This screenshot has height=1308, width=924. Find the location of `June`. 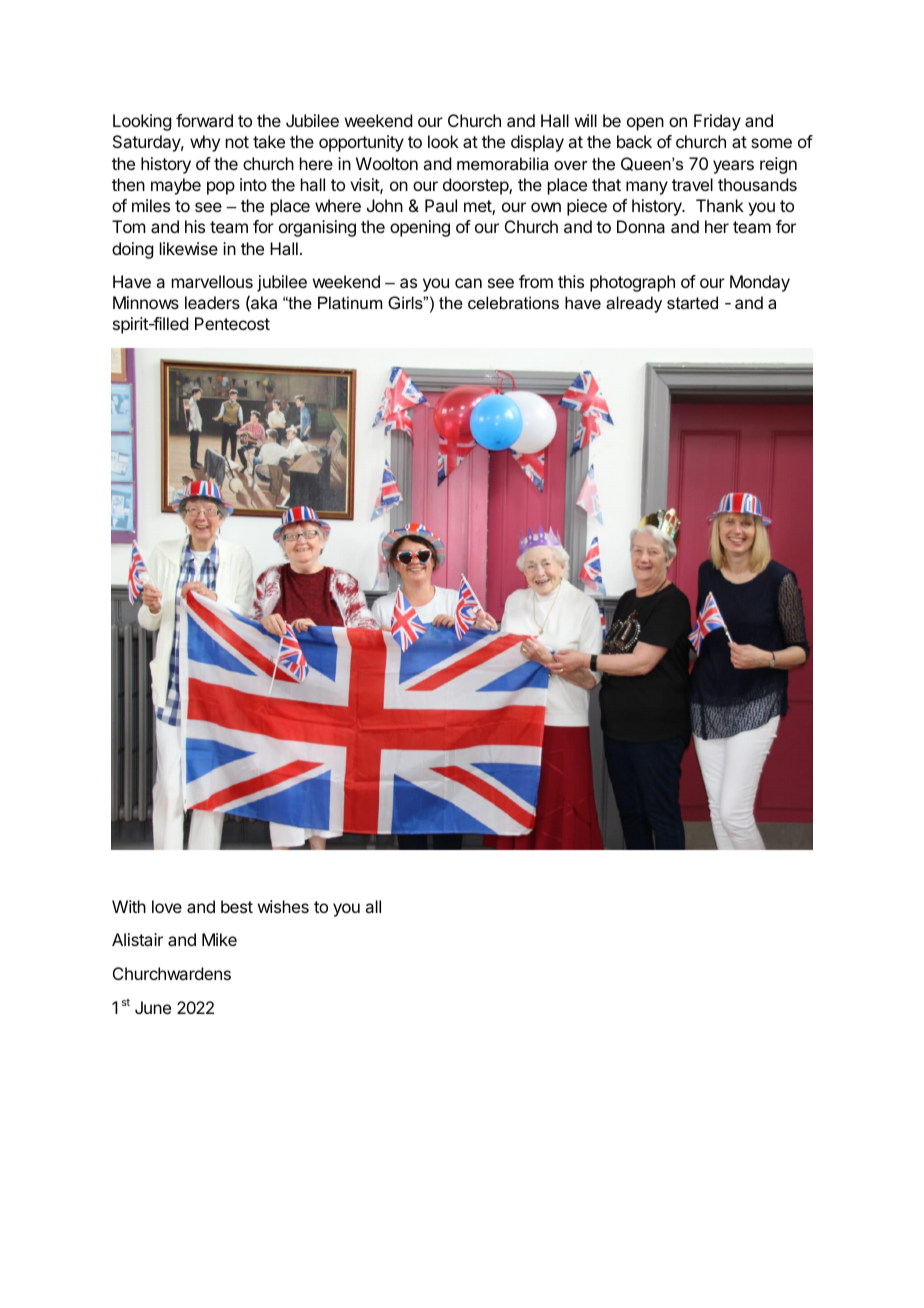

June is located at coordinates (153, 1007).
